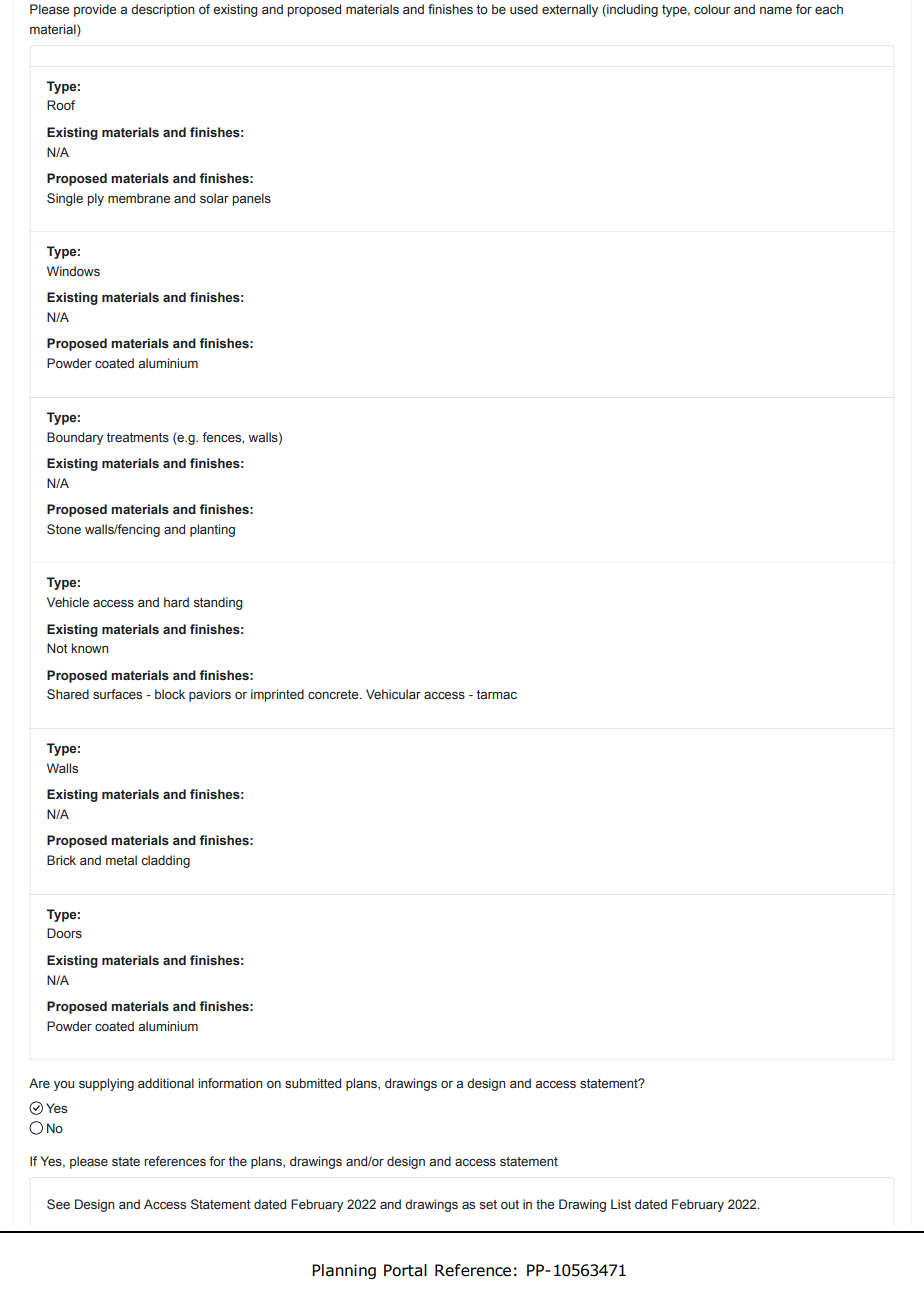 This image has width=924, height=1308. What do you see at coordinates (488, 1204) in the image?
I see `set` at bounding box center [488, 1204].
